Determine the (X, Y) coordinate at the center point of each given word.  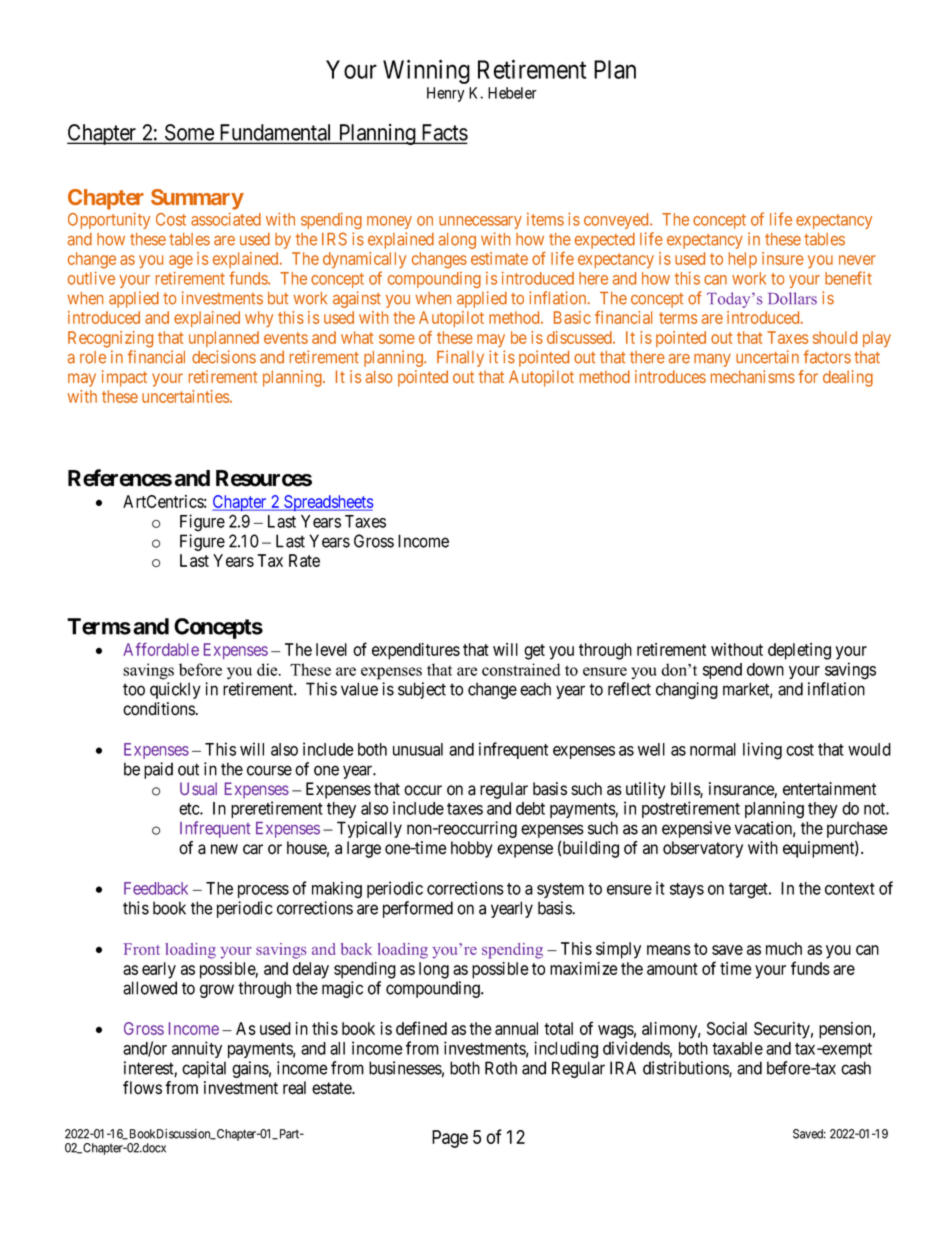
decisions (224, 357)
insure (783, 258)
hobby (472, 849)
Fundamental (276, 133)
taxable (737, 1048)
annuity (197, 1049)
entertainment (829, 789)
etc (190, 809)
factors (827, 357)
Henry (446, 94)
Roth (501, 1068)
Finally (460, 358)
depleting (799, 651)
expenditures (416, 651)
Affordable (161, 649)
